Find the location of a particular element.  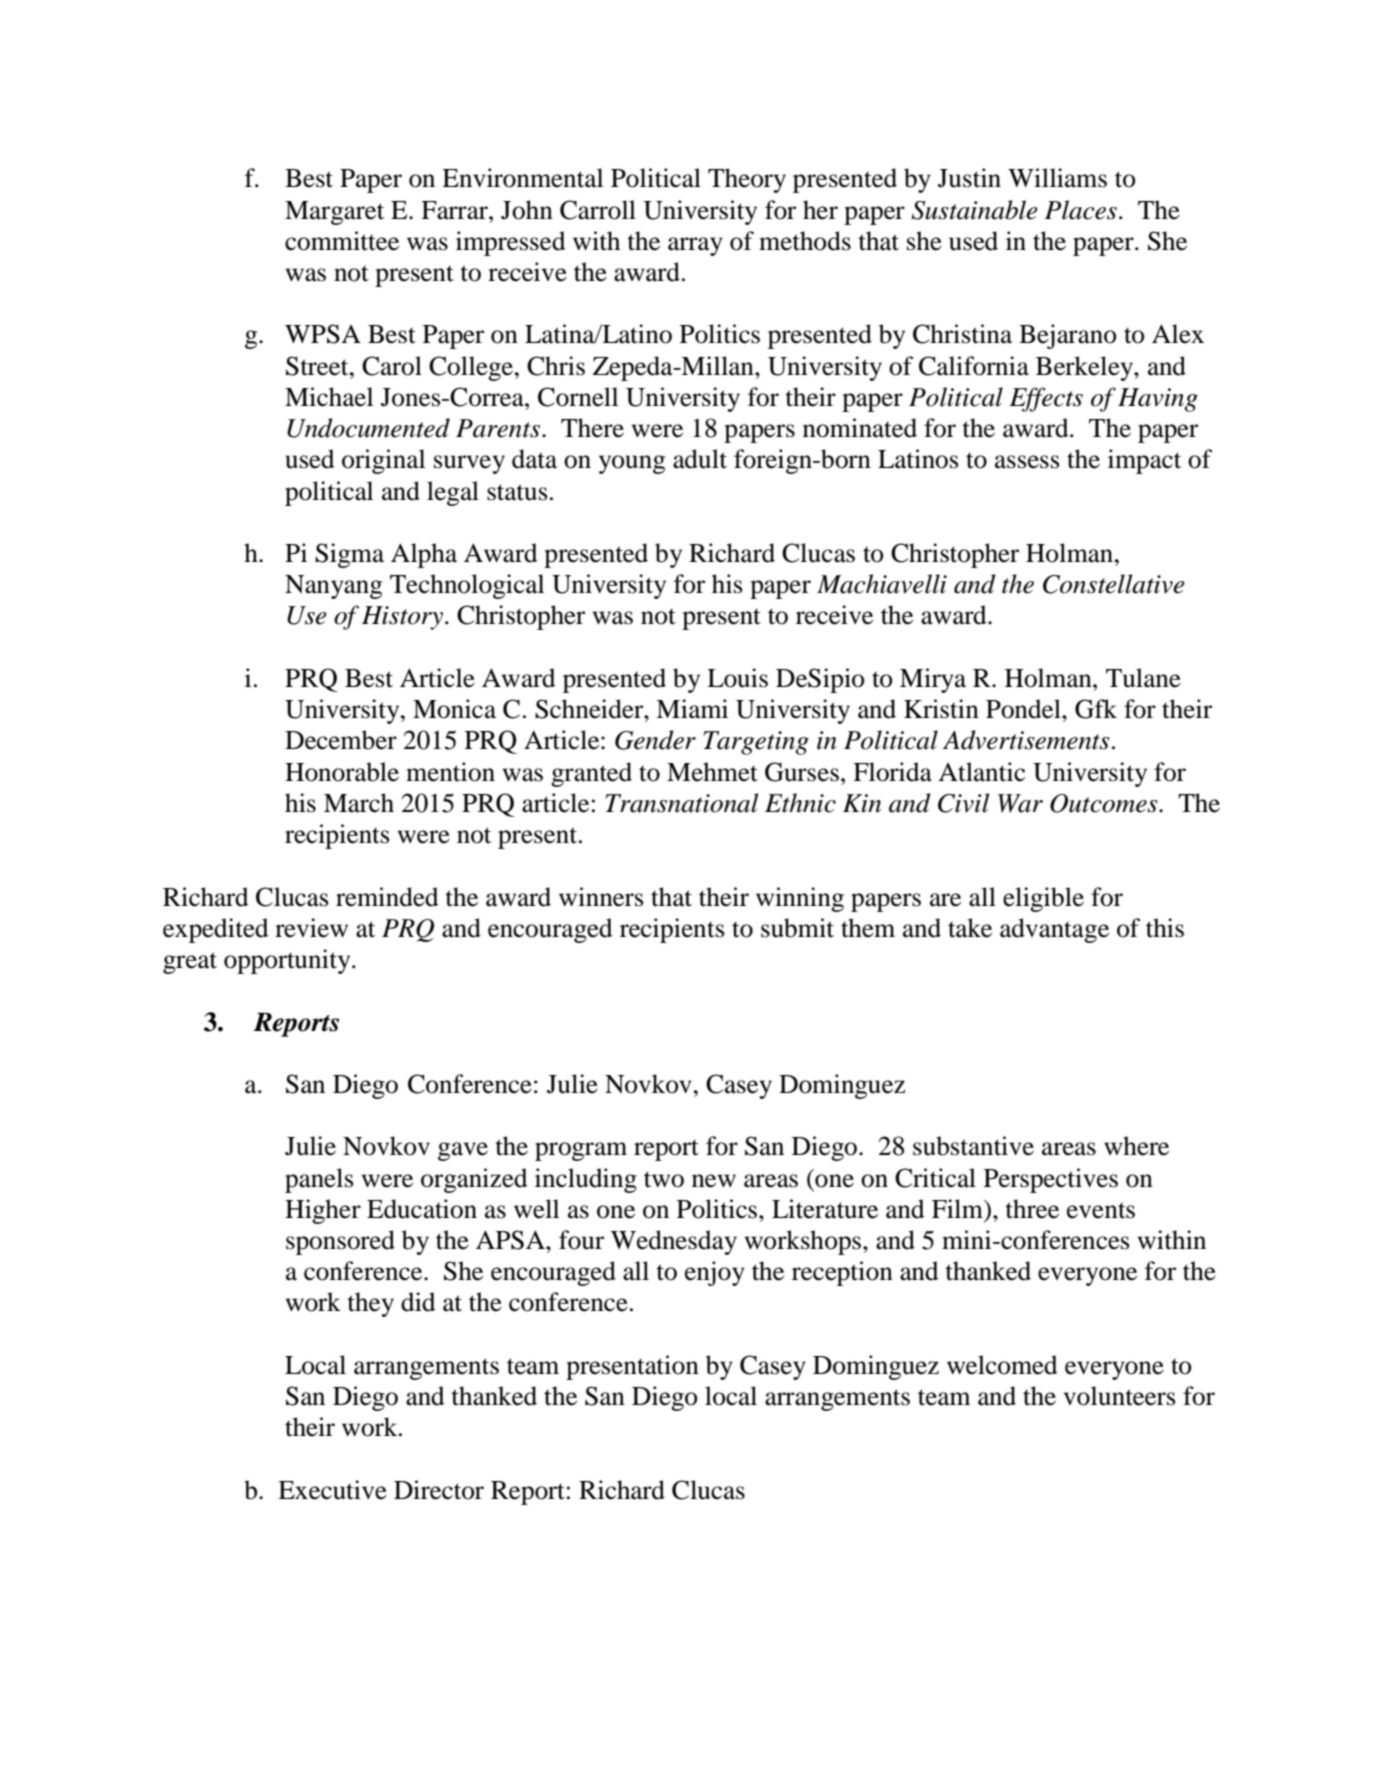

Sigma is located at coordinates (349, 555).
